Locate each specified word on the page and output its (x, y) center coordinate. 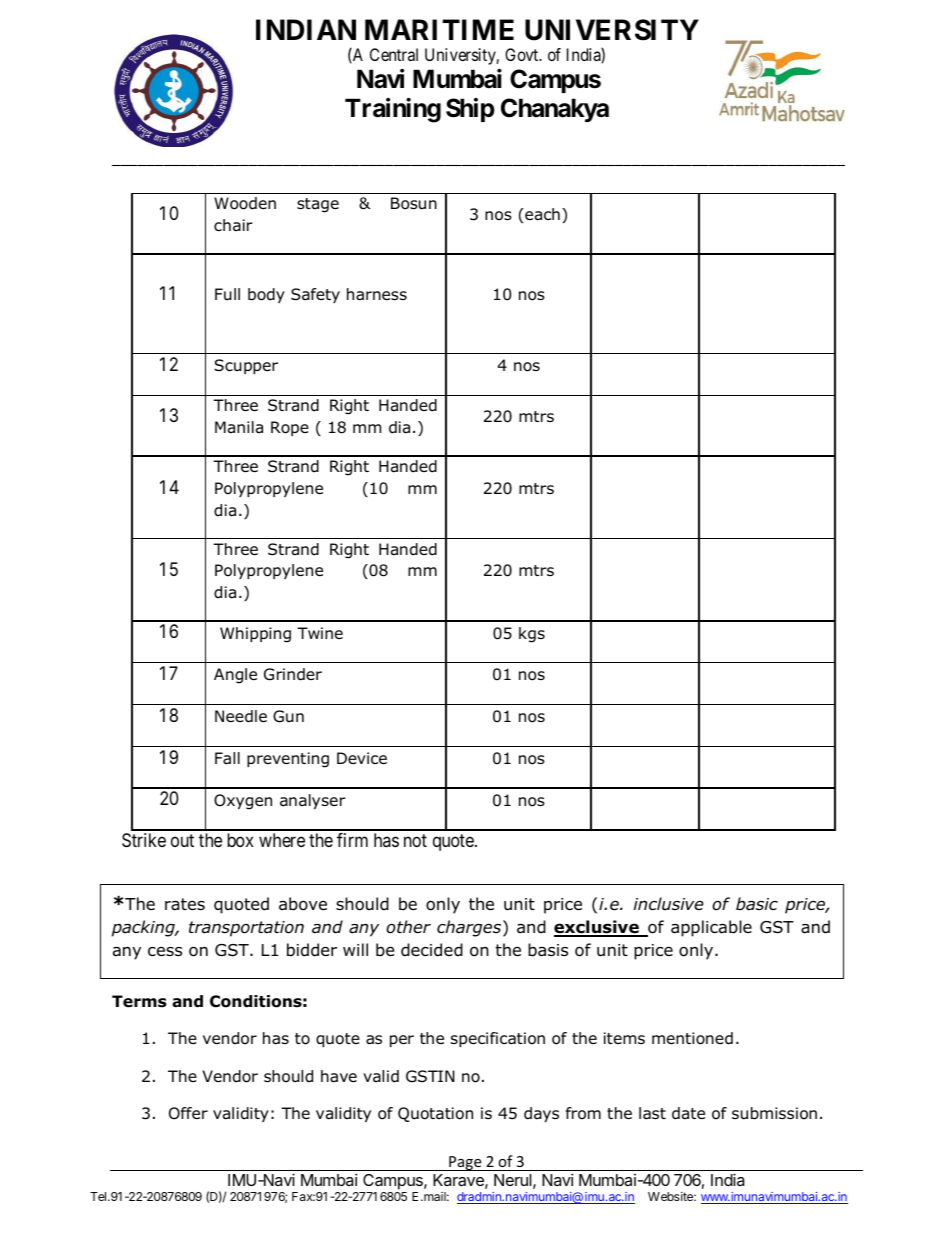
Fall (227, 758)
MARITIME (439, 29)
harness (377, 294)
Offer (188, 1113)
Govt (523, 54)
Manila (239, 427)
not (415, 840)
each (542, 214)
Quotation (435, 1114)
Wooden (245, 203)
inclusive (669, 904)
